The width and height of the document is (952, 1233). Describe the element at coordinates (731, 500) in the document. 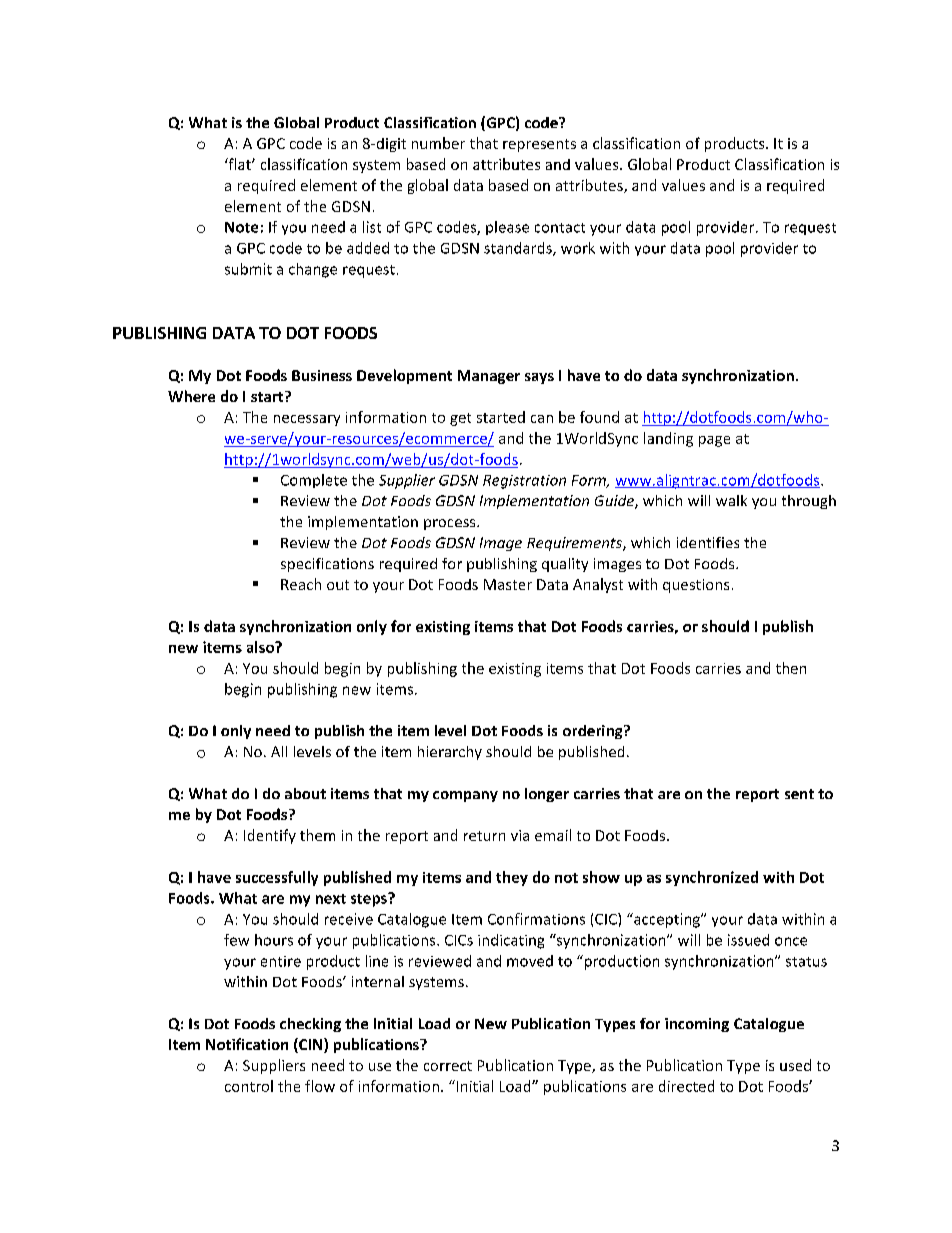

I see `walk` at that location.
